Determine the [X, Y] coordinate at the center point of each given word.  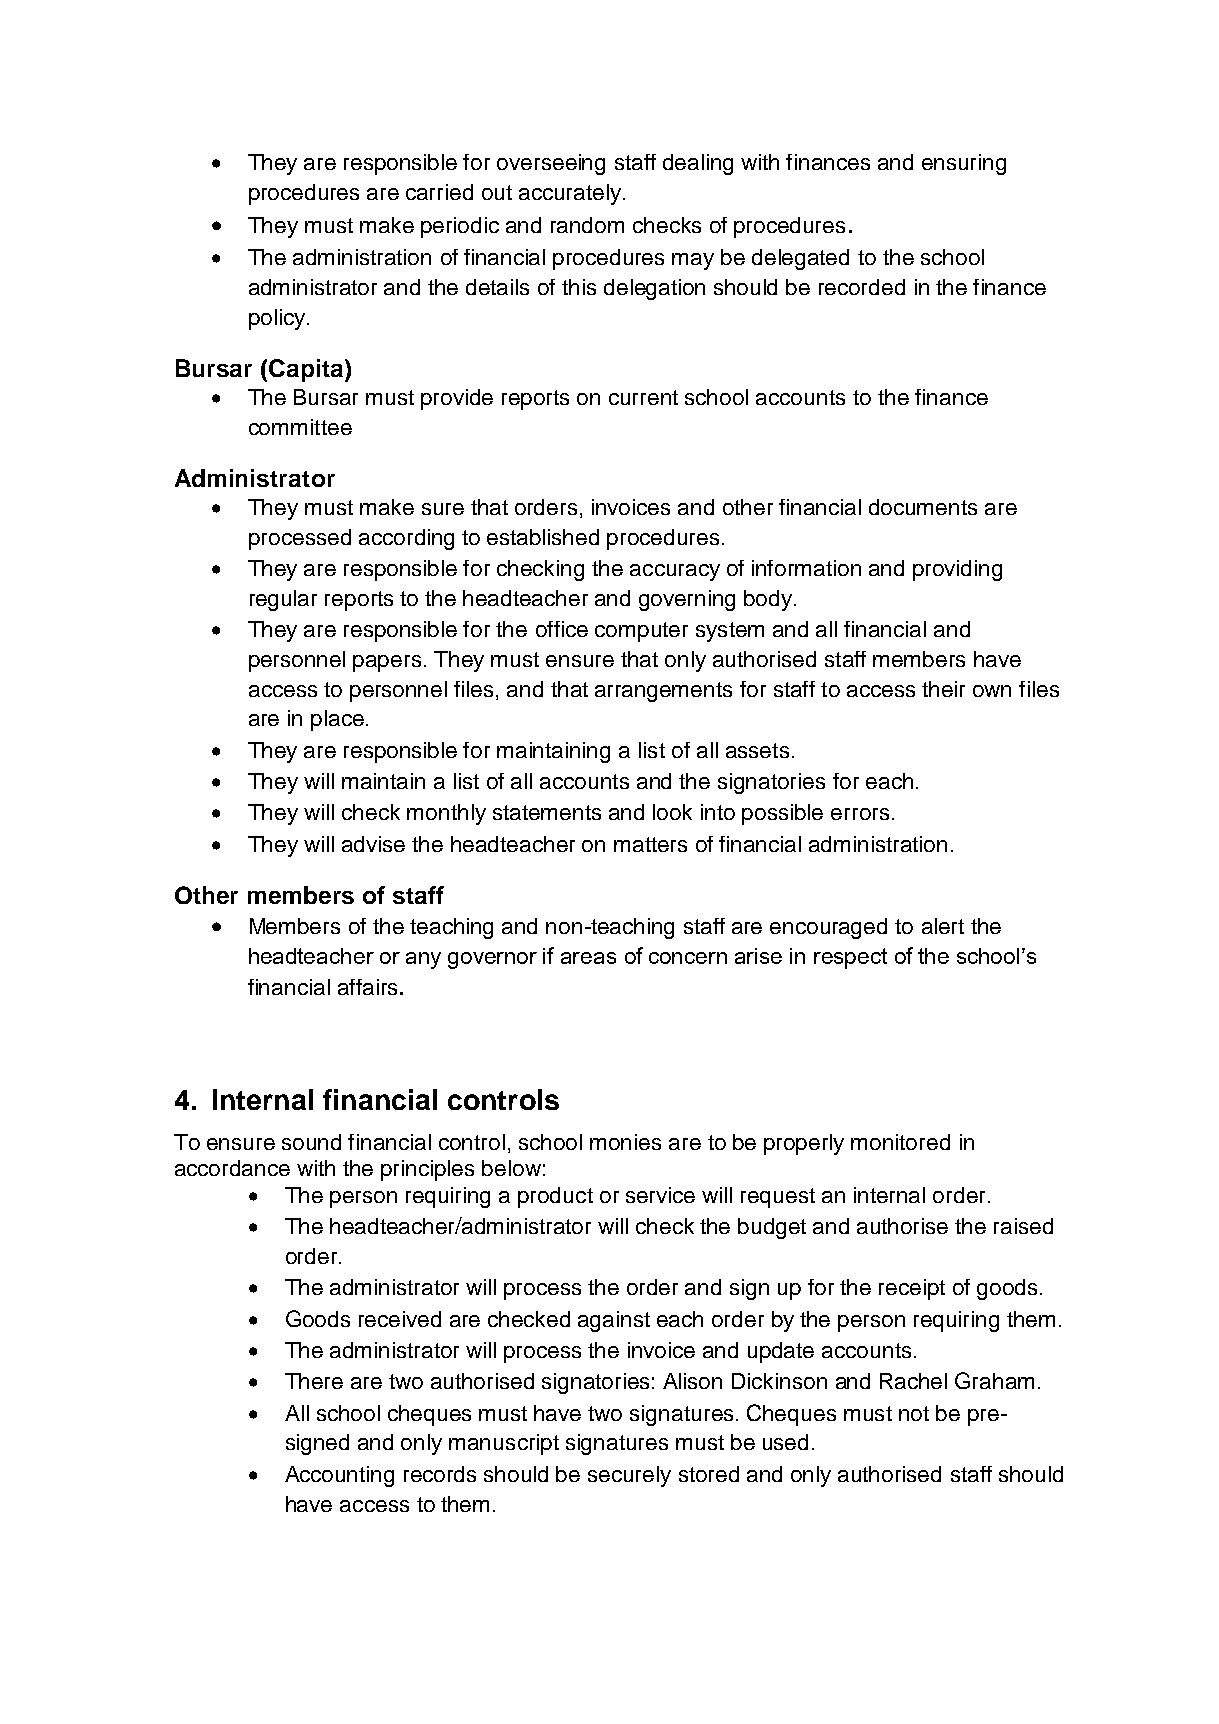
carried [439, 192]
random [587, 225]
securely [629, 1476]
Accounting [339, 1476]
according [406, 539]
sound [311, 1142]
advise [373, 844]
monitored [900, 1142]
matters [650, 844]
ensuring [964, 164]
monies [625, 1142]
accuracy [675, 572]
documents [923, 507]
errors [860, 814]
